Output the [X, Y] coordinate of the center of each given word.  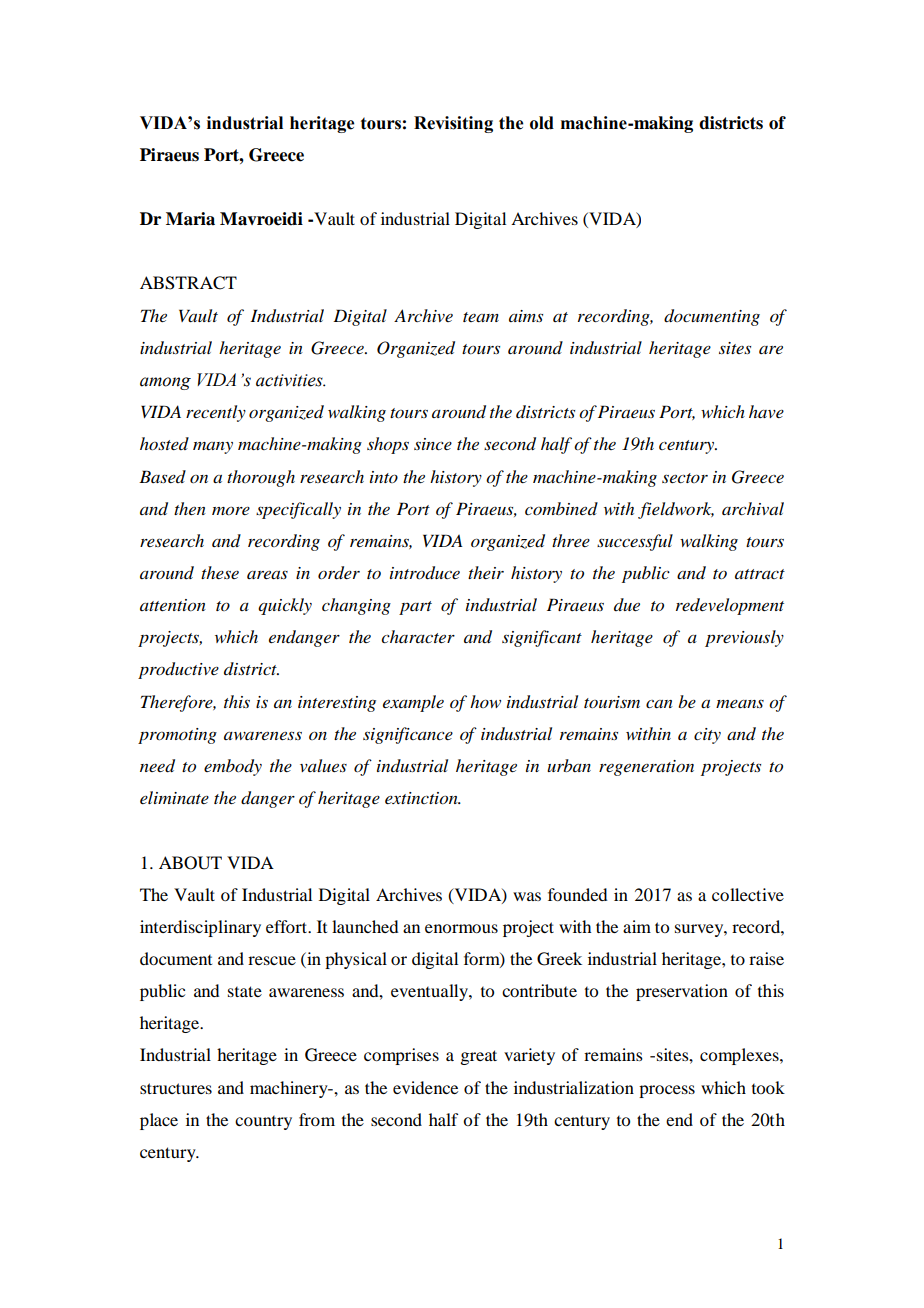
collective [748, 894]
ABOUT [190, 863]
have [766, 411]
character [418, 636]
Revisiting [453, 124]
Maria [190, 219]
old [542, 123]
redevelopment [730, 606]
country [263, 1123]
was [527, 896]
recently [216, 413]
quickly [285, 606]
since [433, 444]
